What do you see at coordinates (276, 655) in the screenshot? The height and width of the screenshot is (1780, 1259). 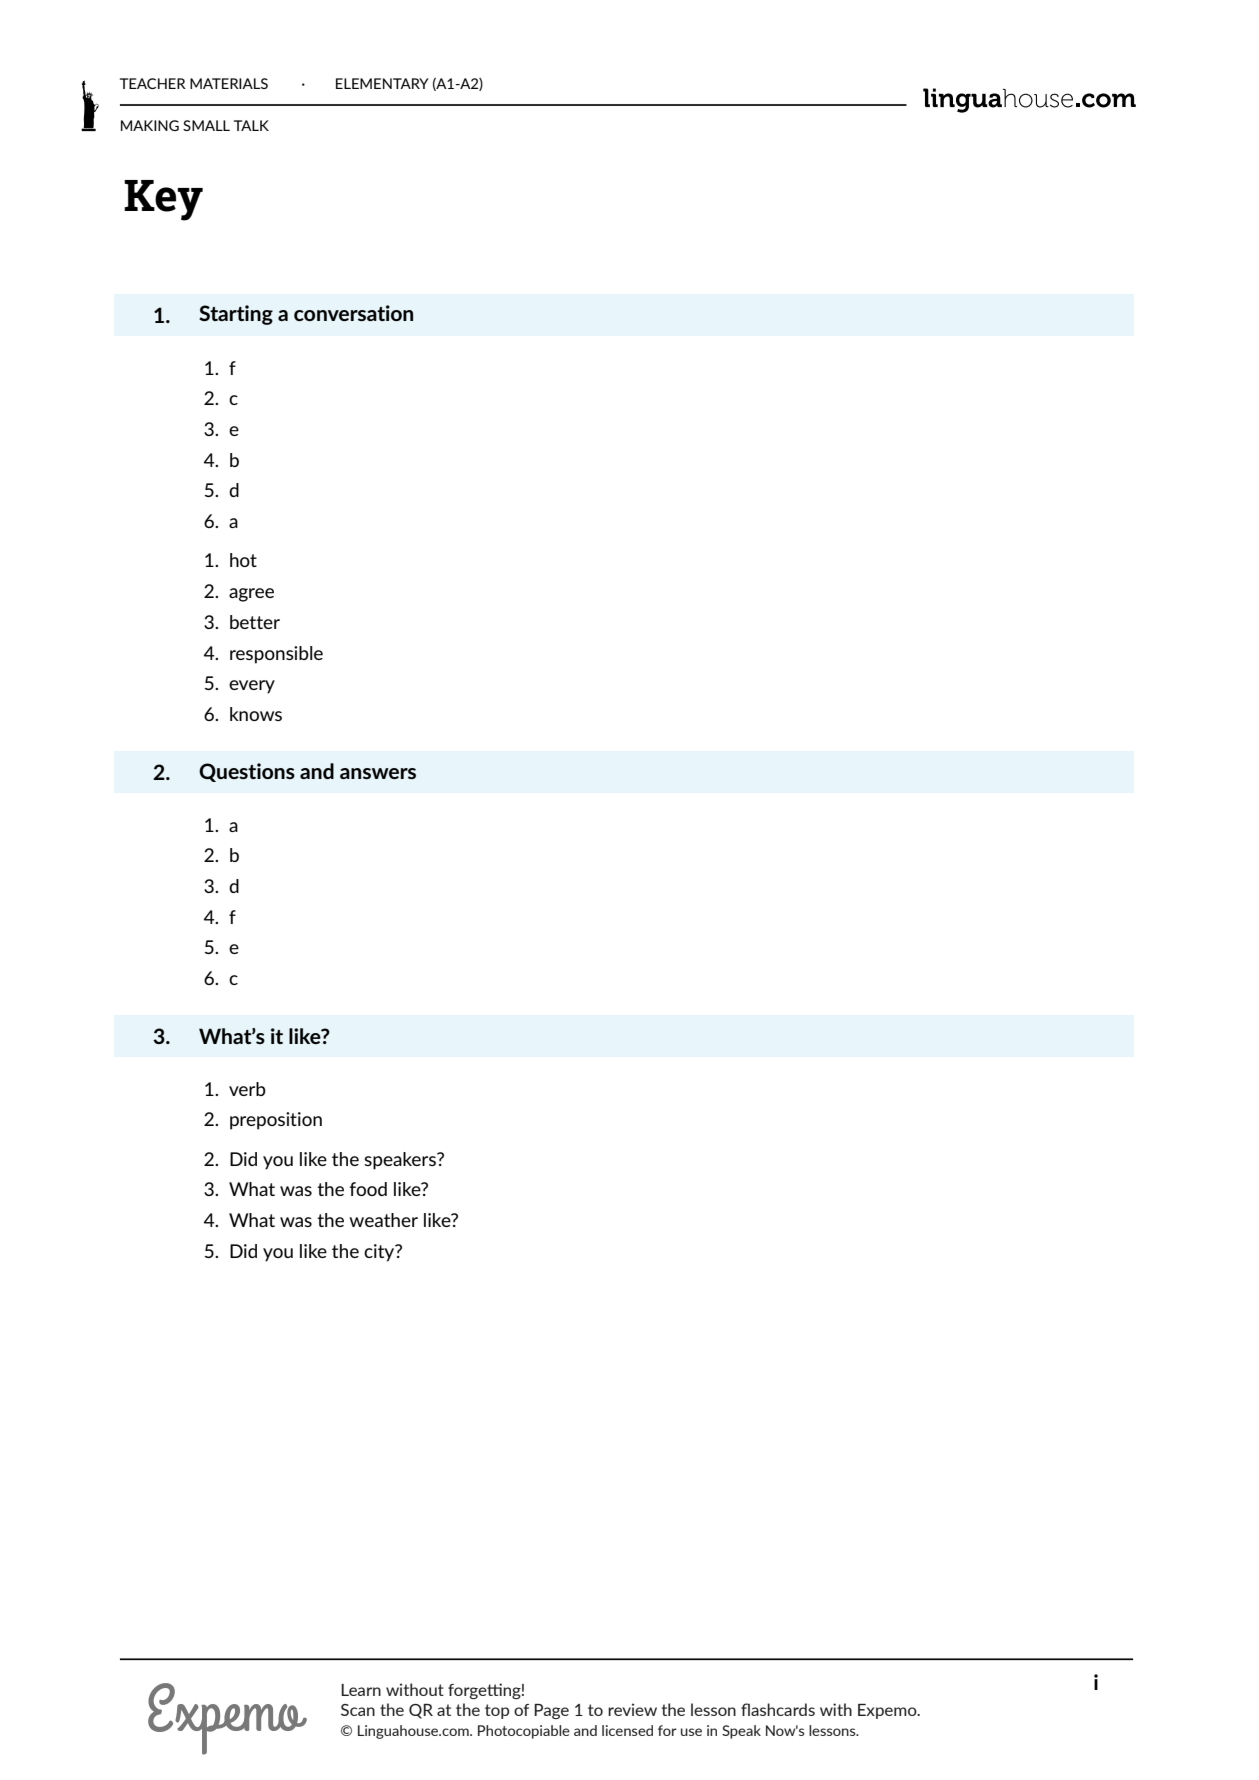 I see `responsible` at bounding box center [276, 655].
